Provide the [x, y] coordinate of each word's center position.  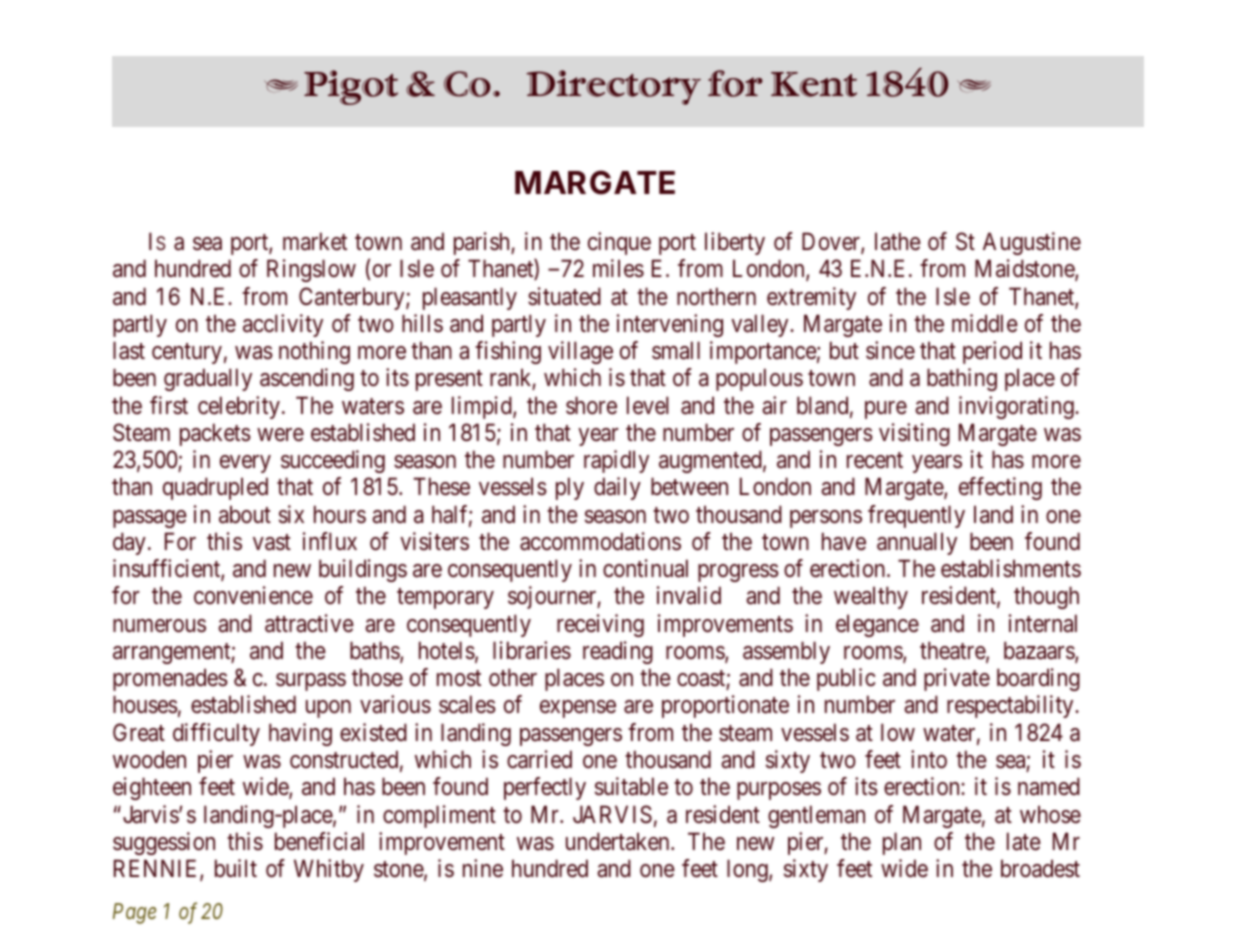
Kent [814, 84]
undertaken [619, 841]
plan [902, 843]
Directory [613, 87]
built [236, 868]
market [315, 241]
